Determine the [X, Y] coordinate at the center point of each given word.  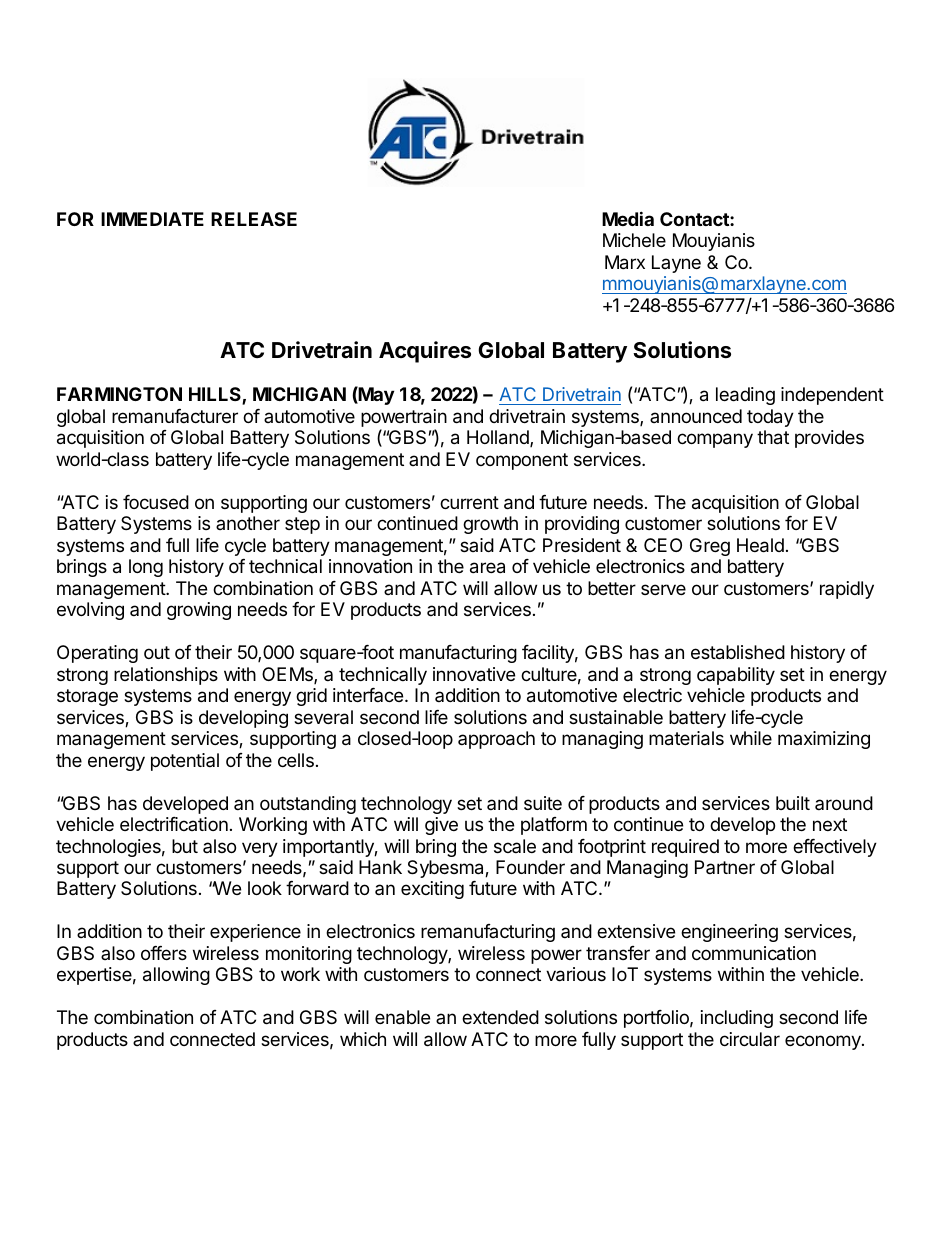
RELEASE [254, 219]
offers [164, 953]
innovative [474, 674]
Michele [634, 240]
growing [199, 611]
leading [745, 396]
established [738, 652]
